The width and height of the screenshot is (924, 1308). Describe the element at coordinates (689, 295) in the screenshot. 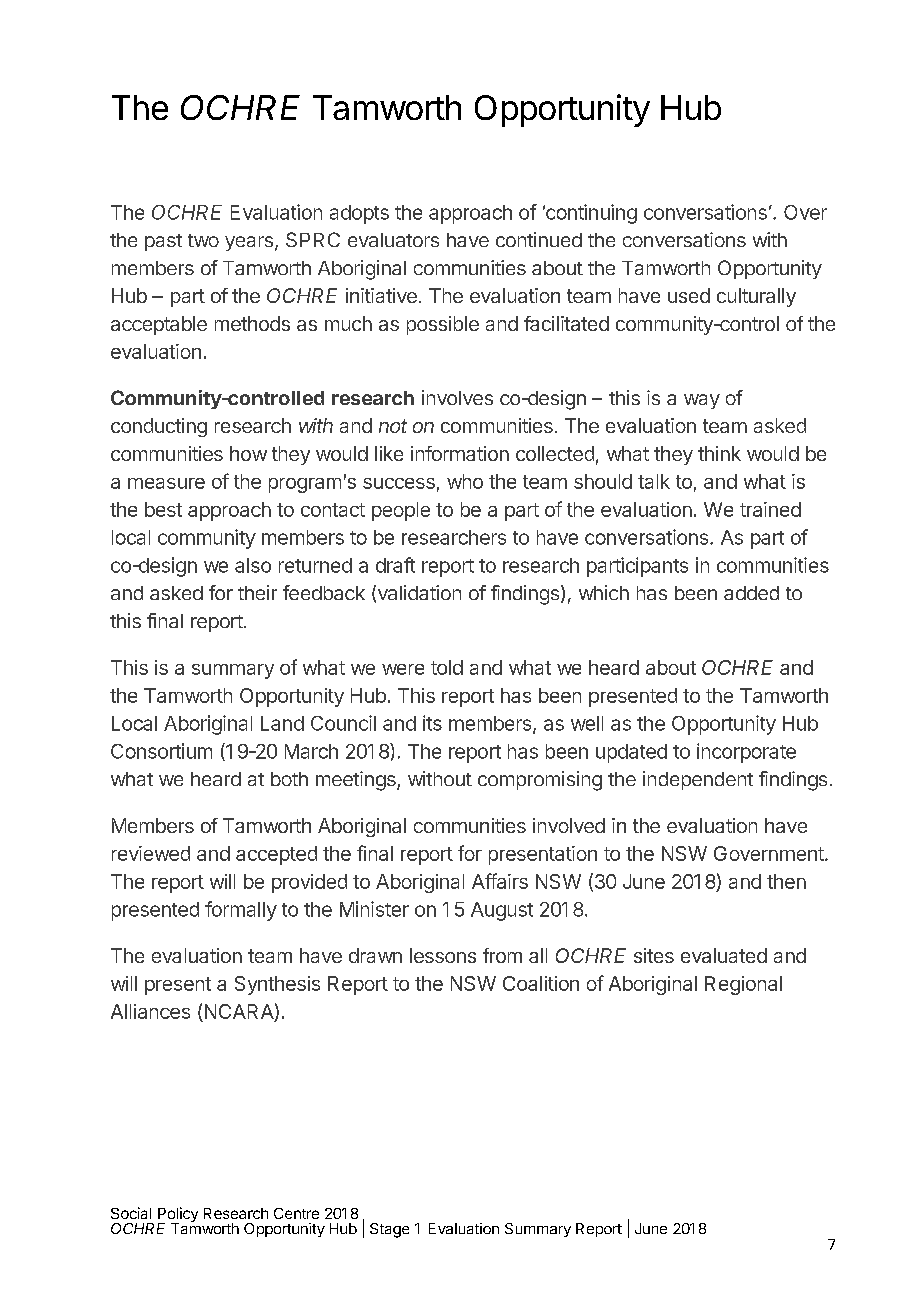

I see `used` at that location.
